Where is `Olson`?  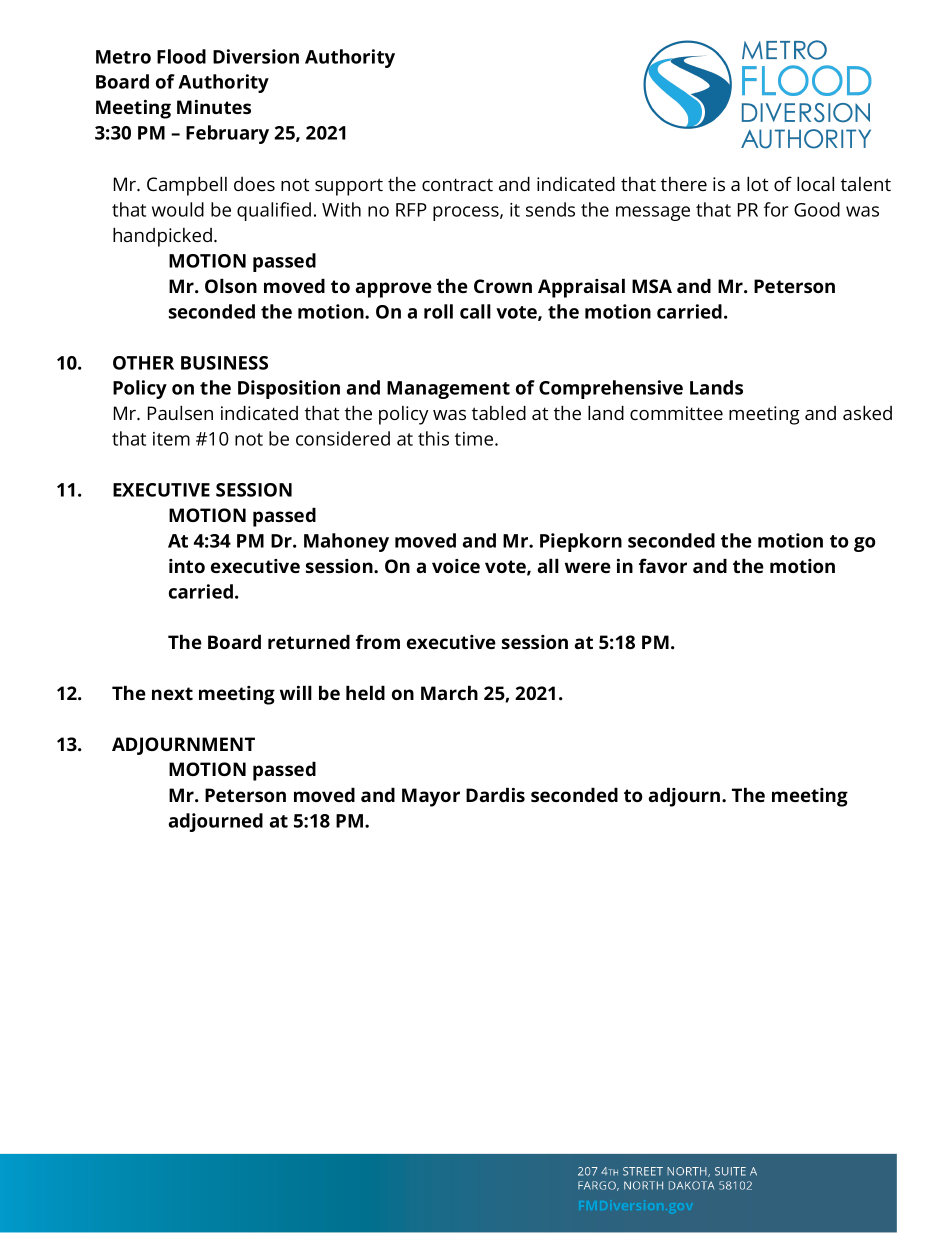
Olson is located at coordinates (231, 285).
